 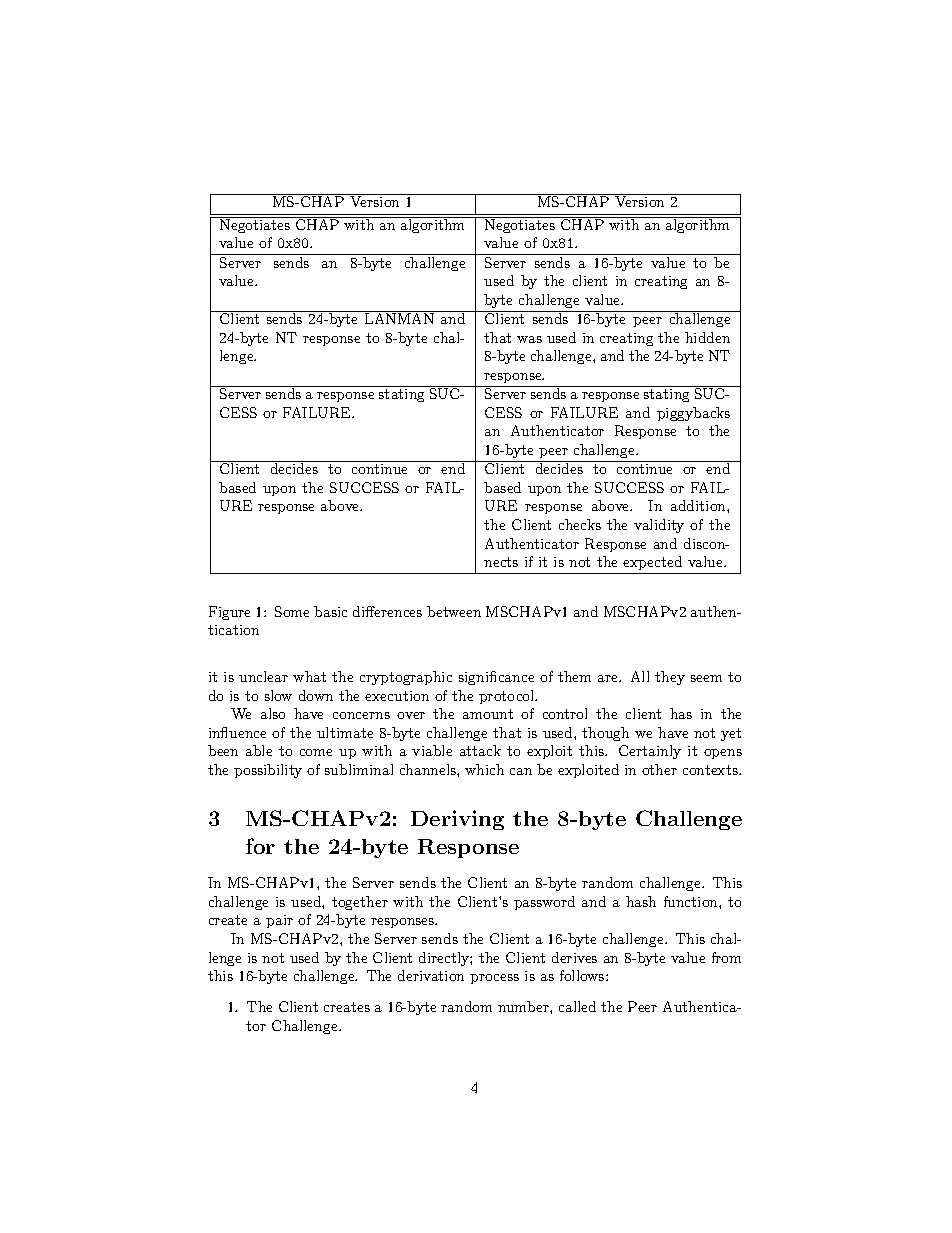 I want to click on pair, so click(x=279, y=921).
